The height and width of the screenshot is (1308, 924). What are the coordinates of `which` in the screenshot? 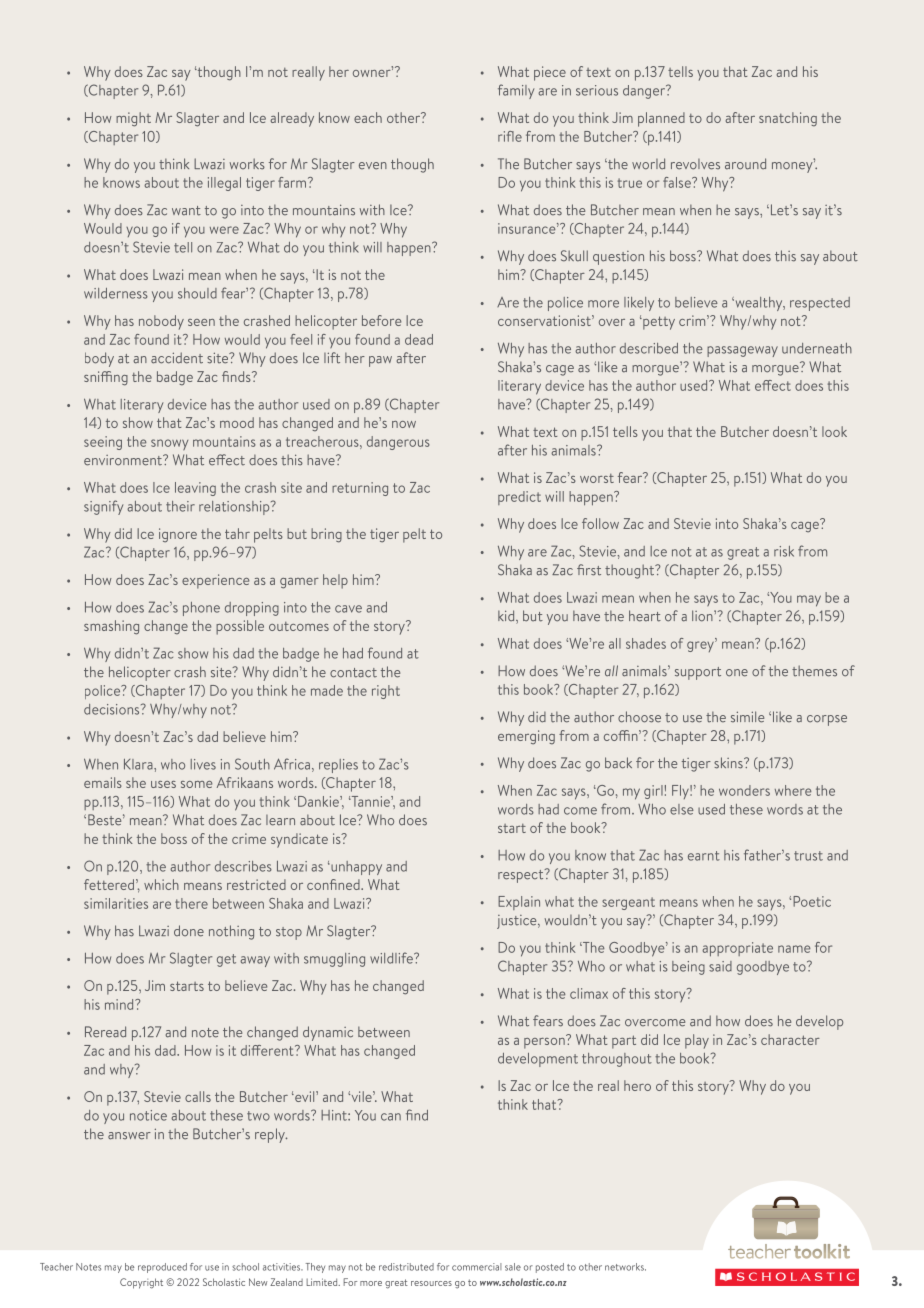 It's located at (161, 884).
